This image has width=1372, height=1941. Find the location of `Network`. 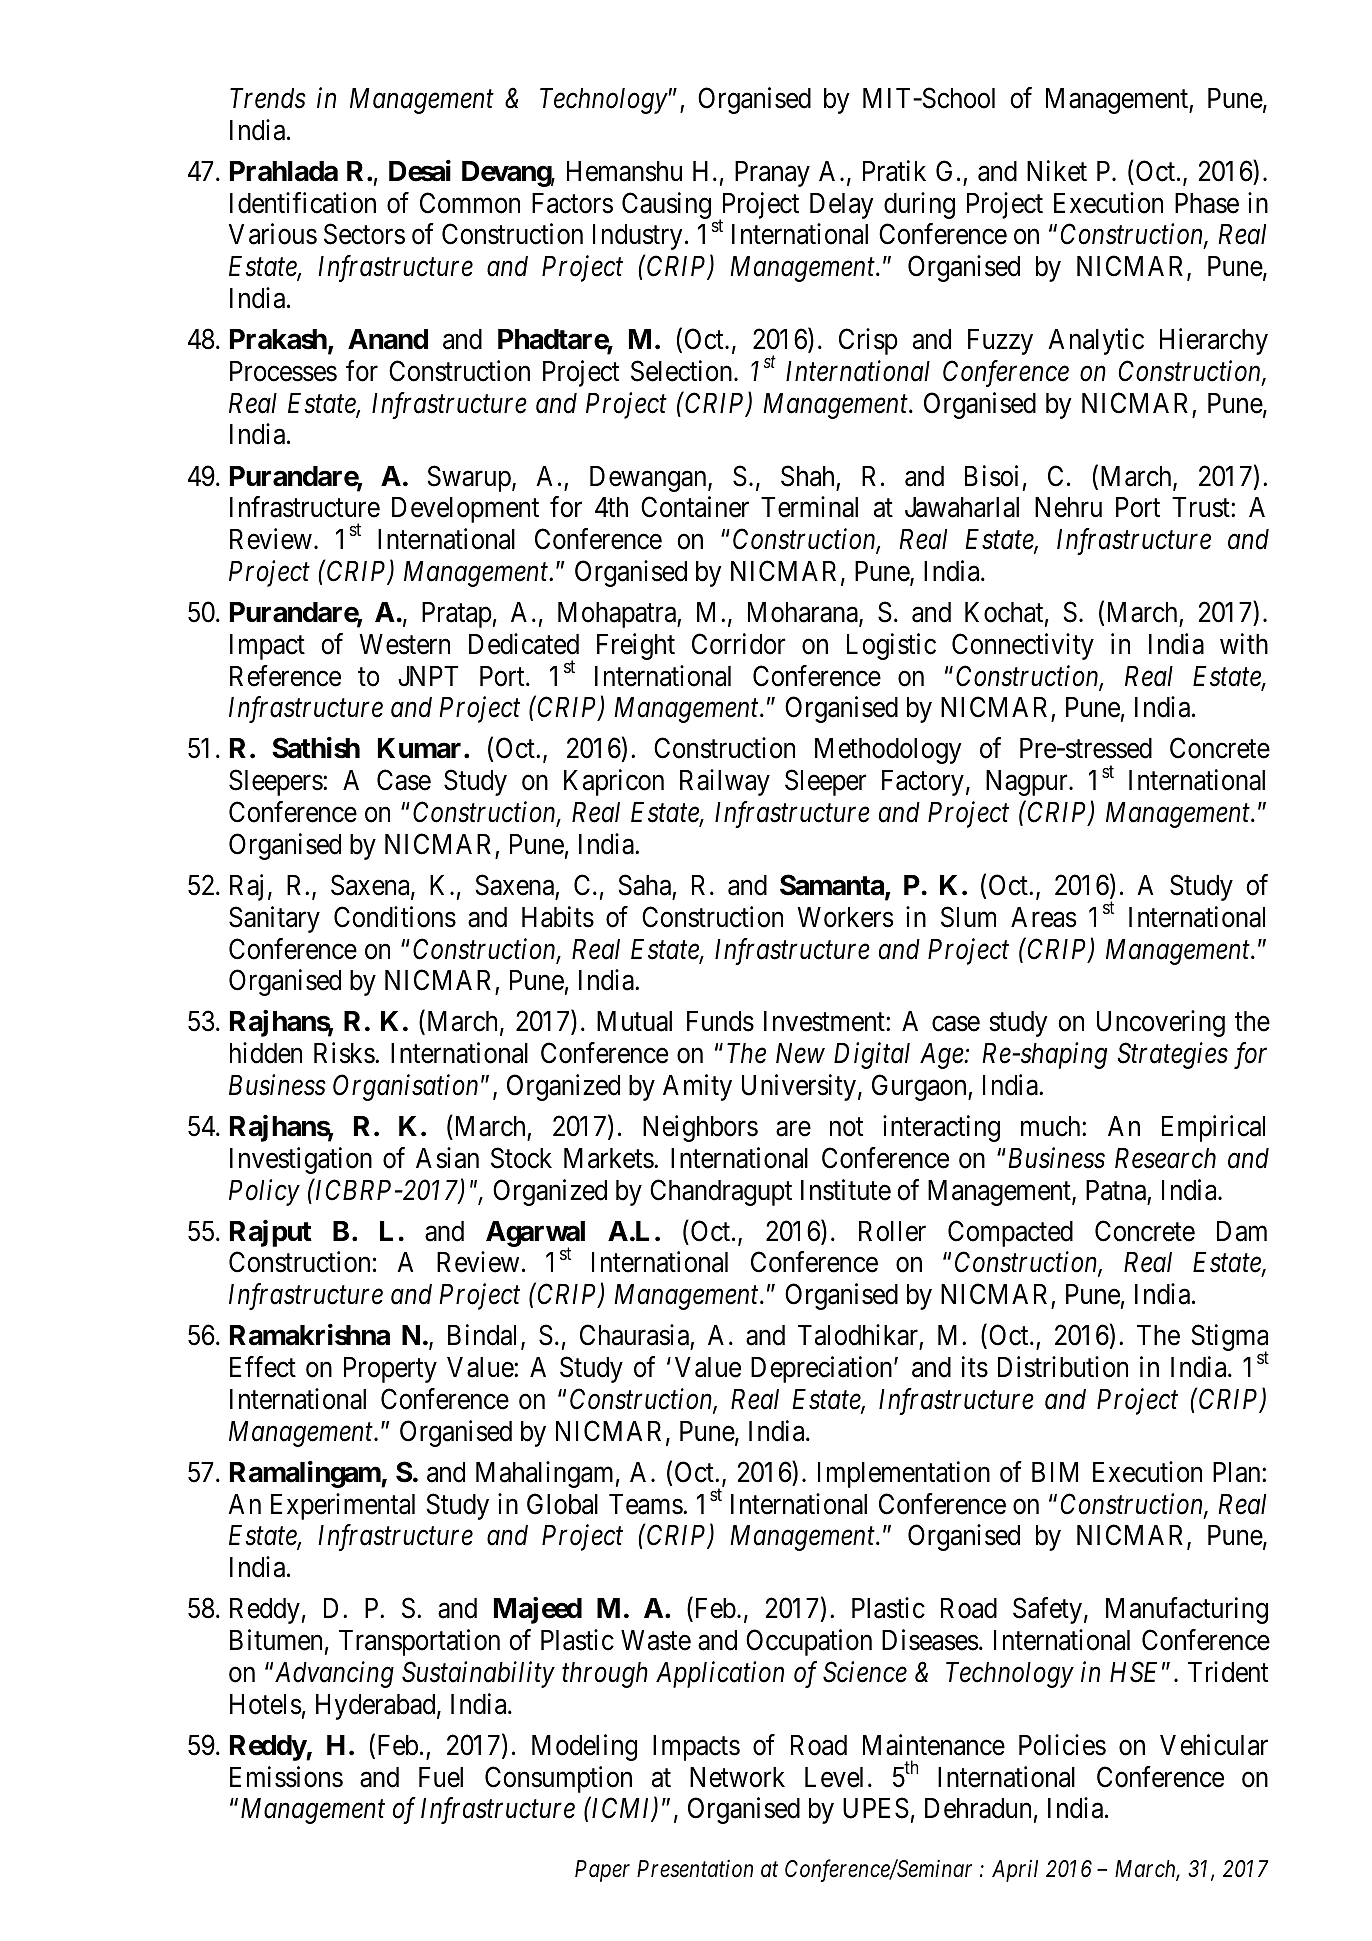

Network is located at coordinates (737, 1777).
